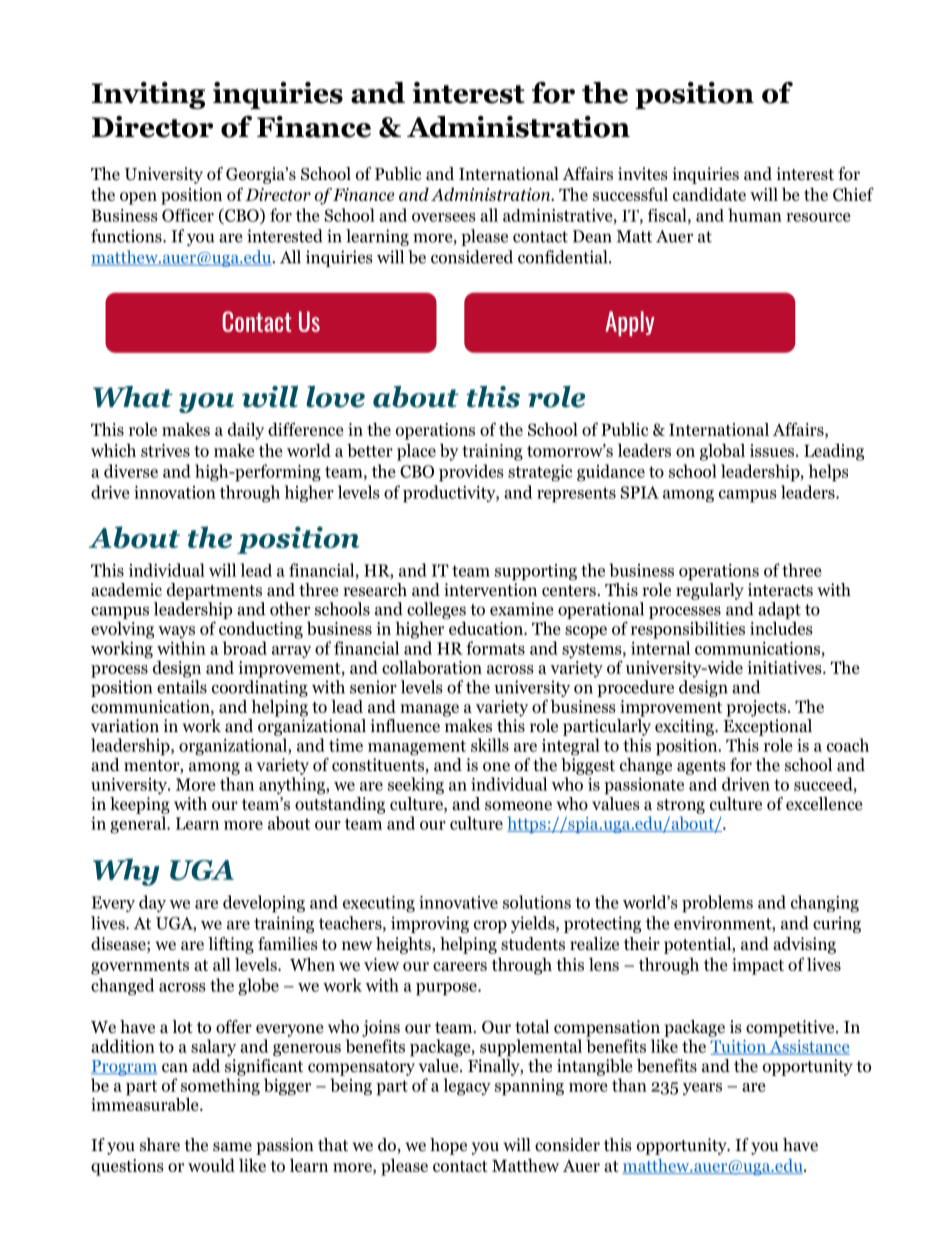 The height and width of the page is (1233, 952). Describe the element at coordinates (458, 902) in the page. I see `innovative` at that location.
